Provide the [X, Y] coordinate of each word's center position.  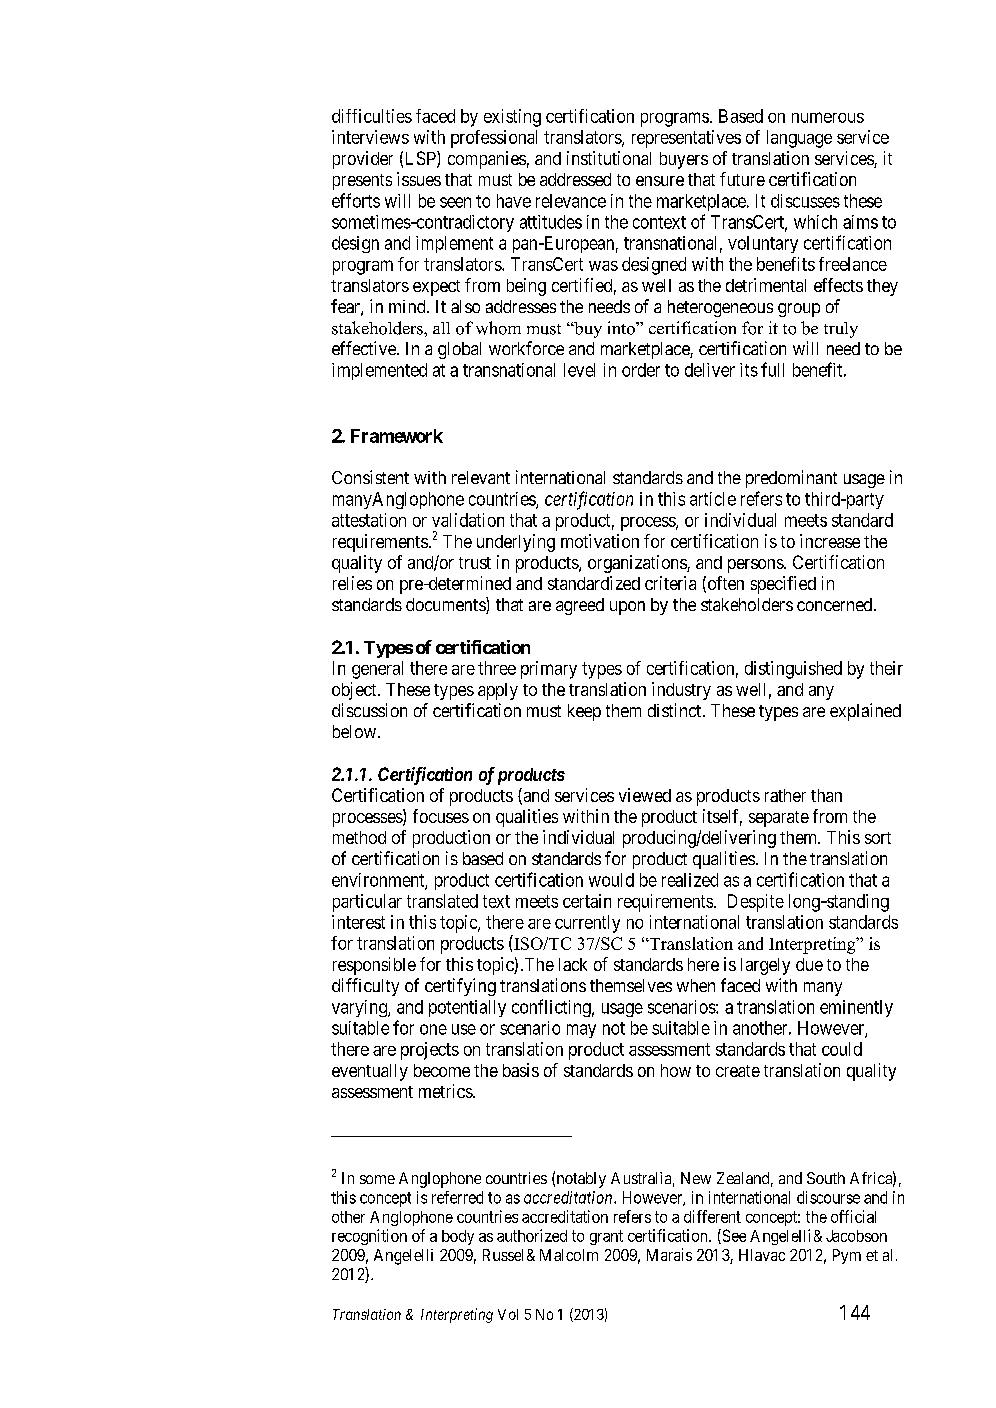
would [611, 880]
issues [419, 179]
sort [878, 838]
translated [442, 901]
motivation [600, 541]
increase [830, 541]
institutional [609, 158]
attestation [369, 520]
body [458, 1237]
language [799, 139]
